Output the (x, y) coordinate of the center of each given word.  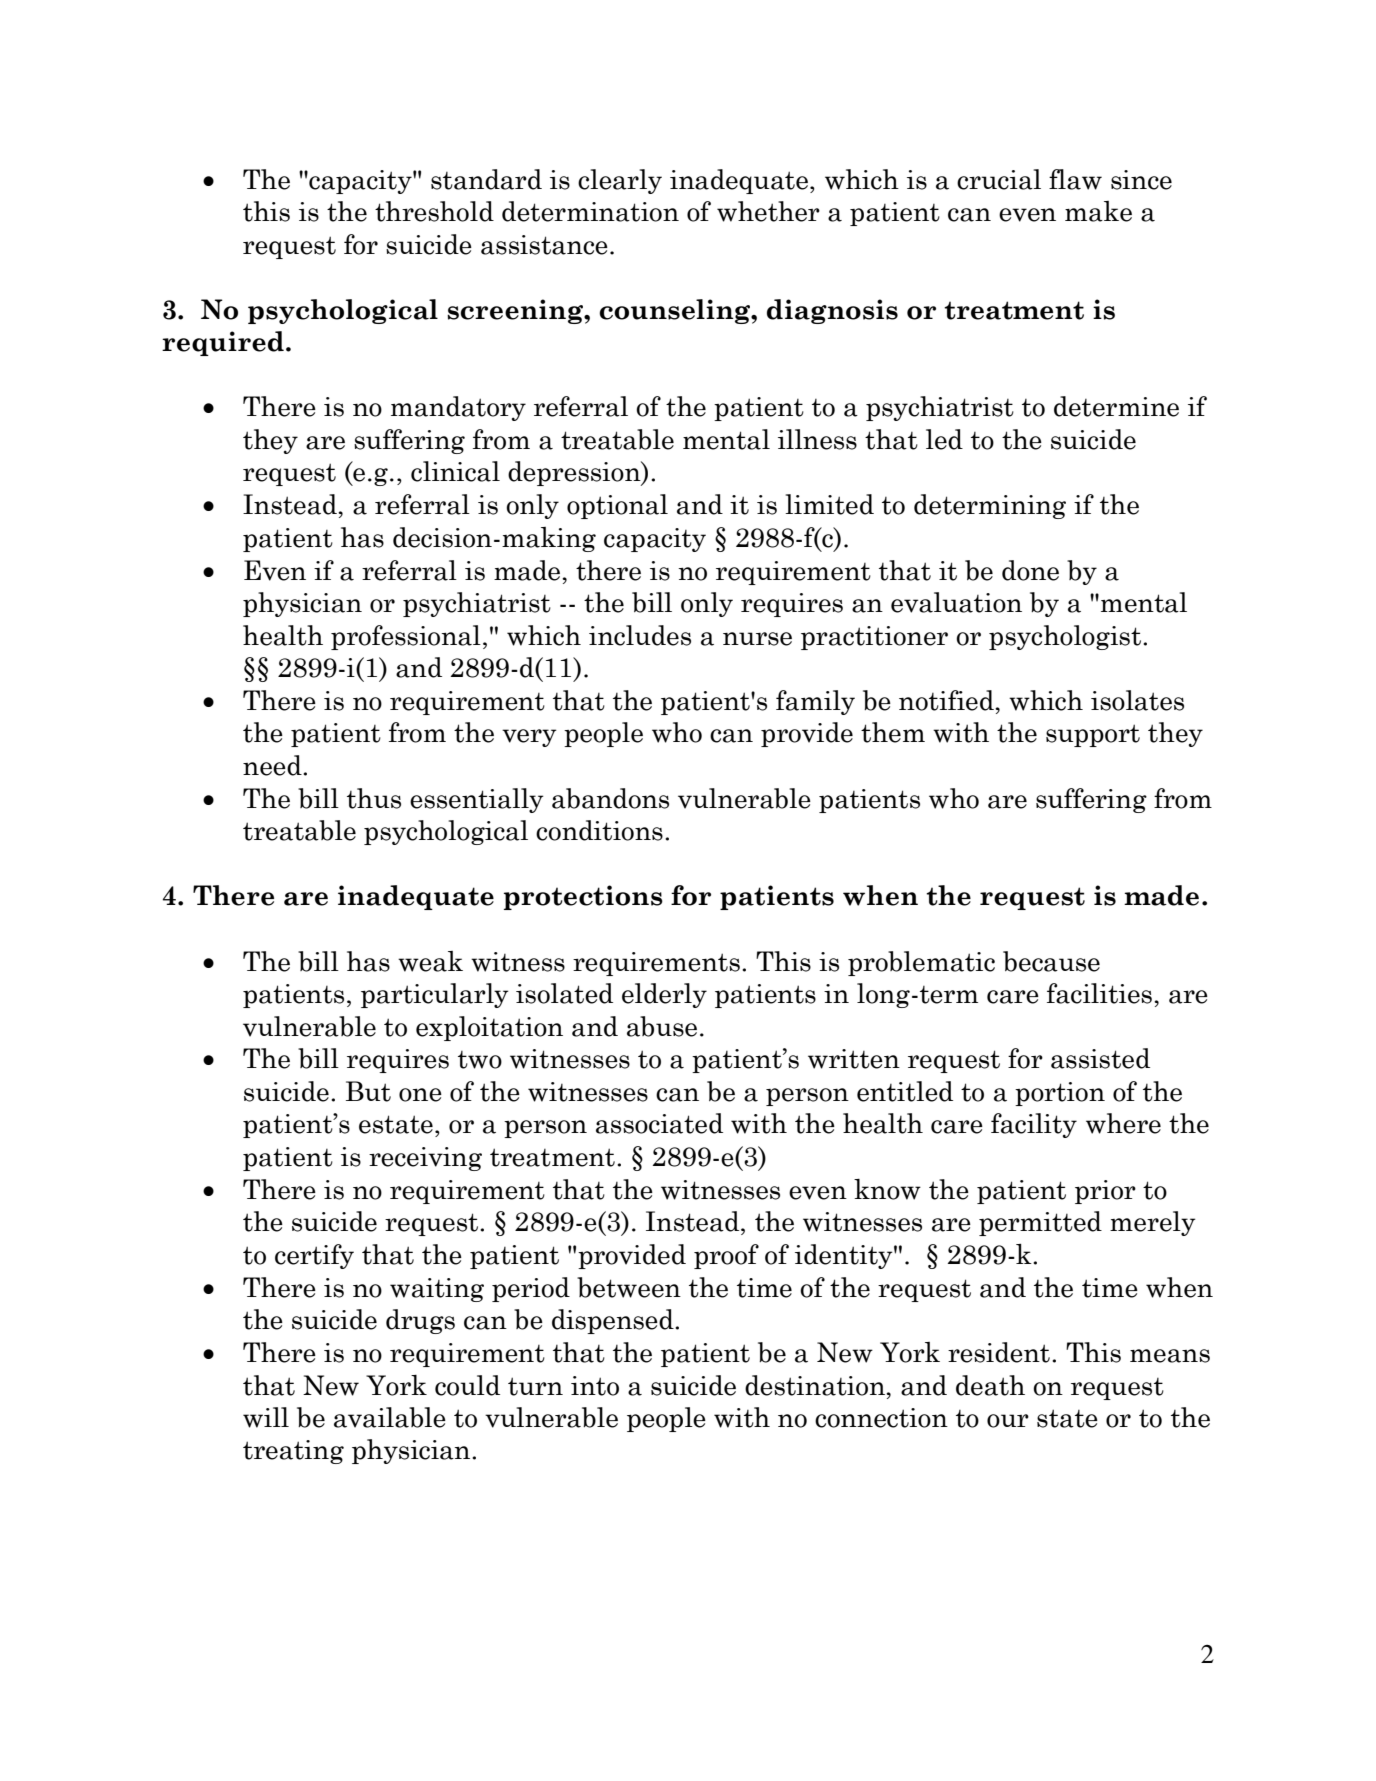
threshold (434, 211)
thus (374, 798)
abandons (610, 798)
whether (768, 211)
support (1093, 735)
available (390, 1417)
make (1098, 211)
